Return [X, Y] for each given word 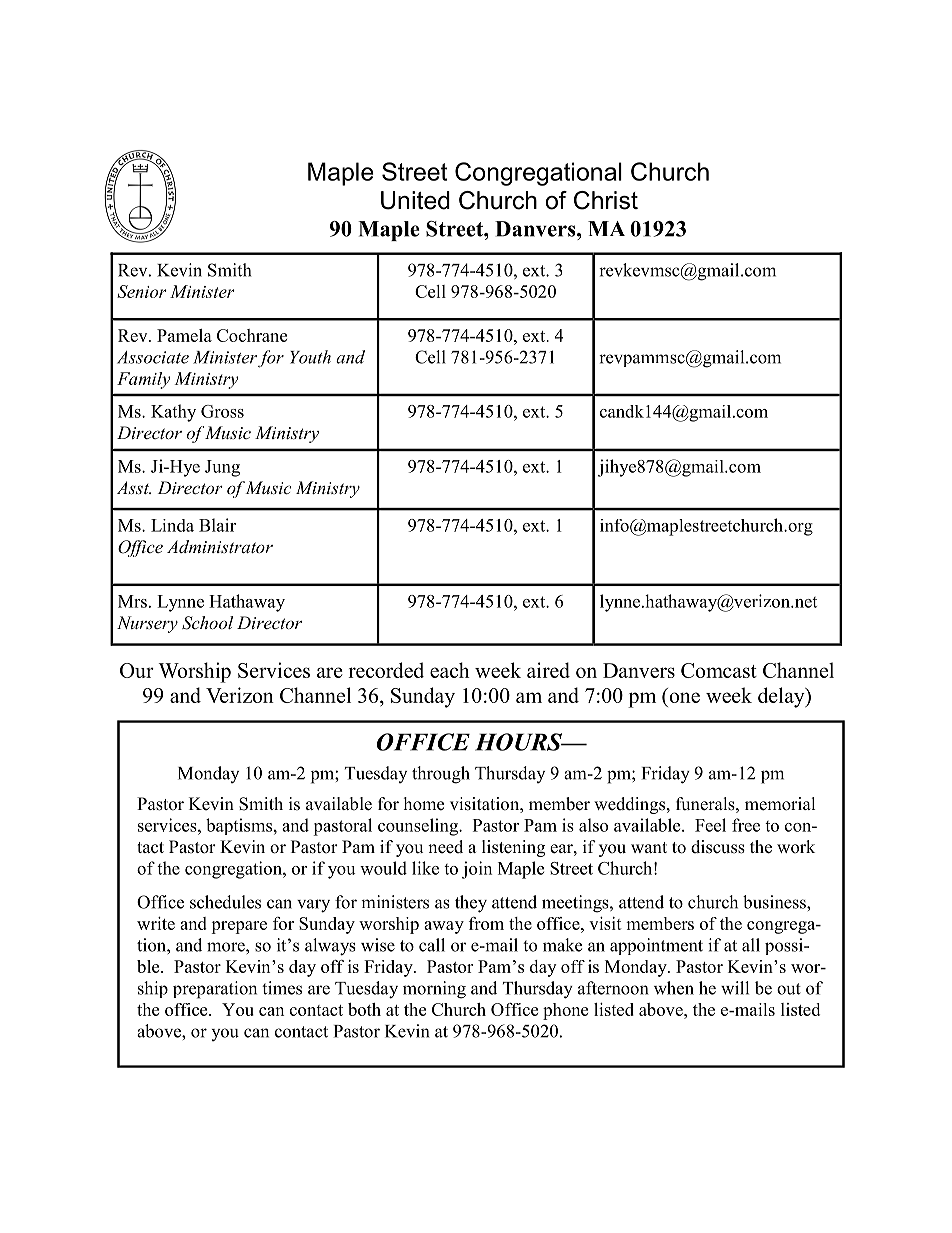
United [415, 200]
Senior [142, 291]
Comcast [719, 670]
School [207, 623]
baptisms [239, 826]
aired [548, 670]
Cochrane [252, 335]
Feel [710, 825]
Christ [606, 200]
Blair [217, 525]
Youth [310, 357]
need [445, 847]
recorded [386, 670]
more [227, 947]
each [450, 670]
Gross [222, 411]
